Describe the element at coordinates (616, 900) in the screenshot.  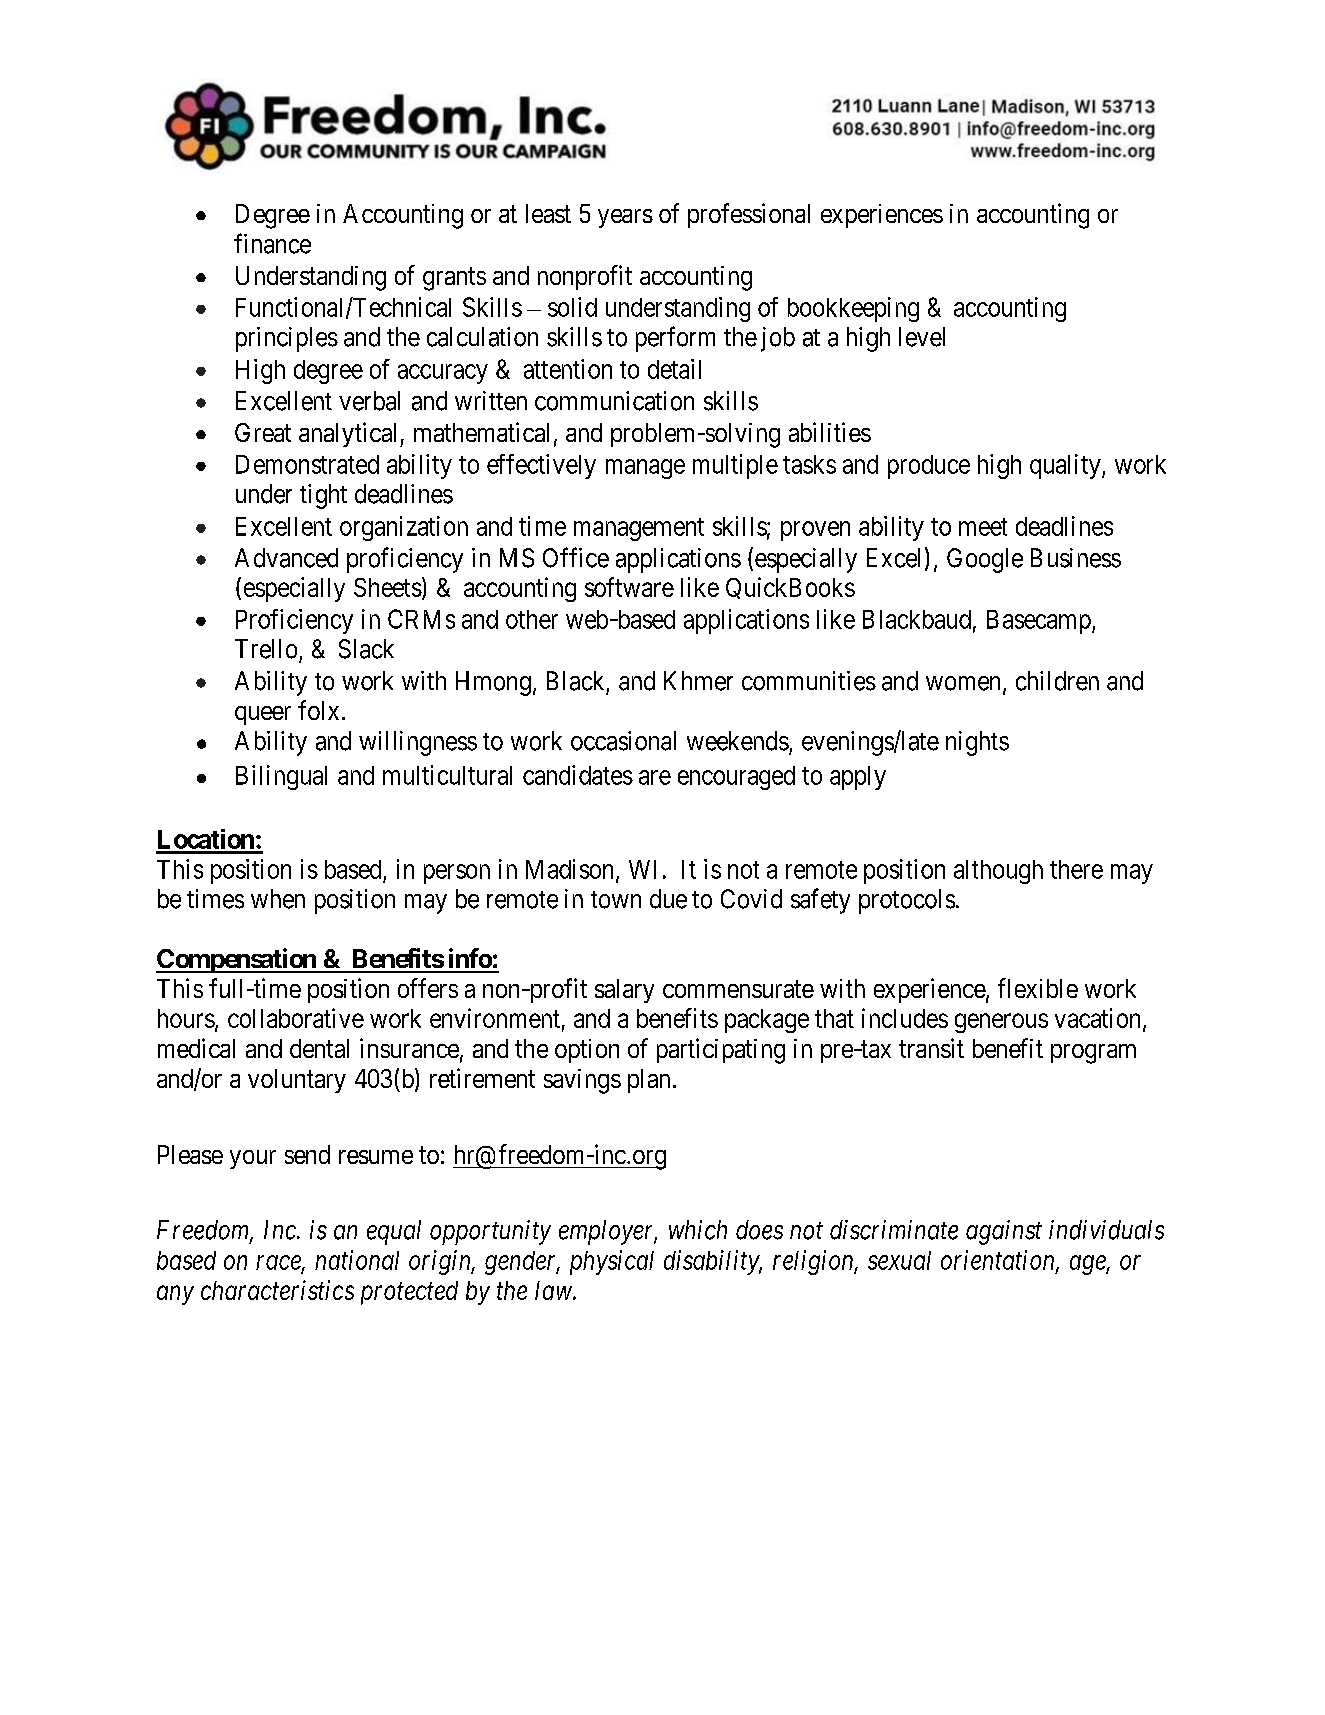
I see `town` at that location.
